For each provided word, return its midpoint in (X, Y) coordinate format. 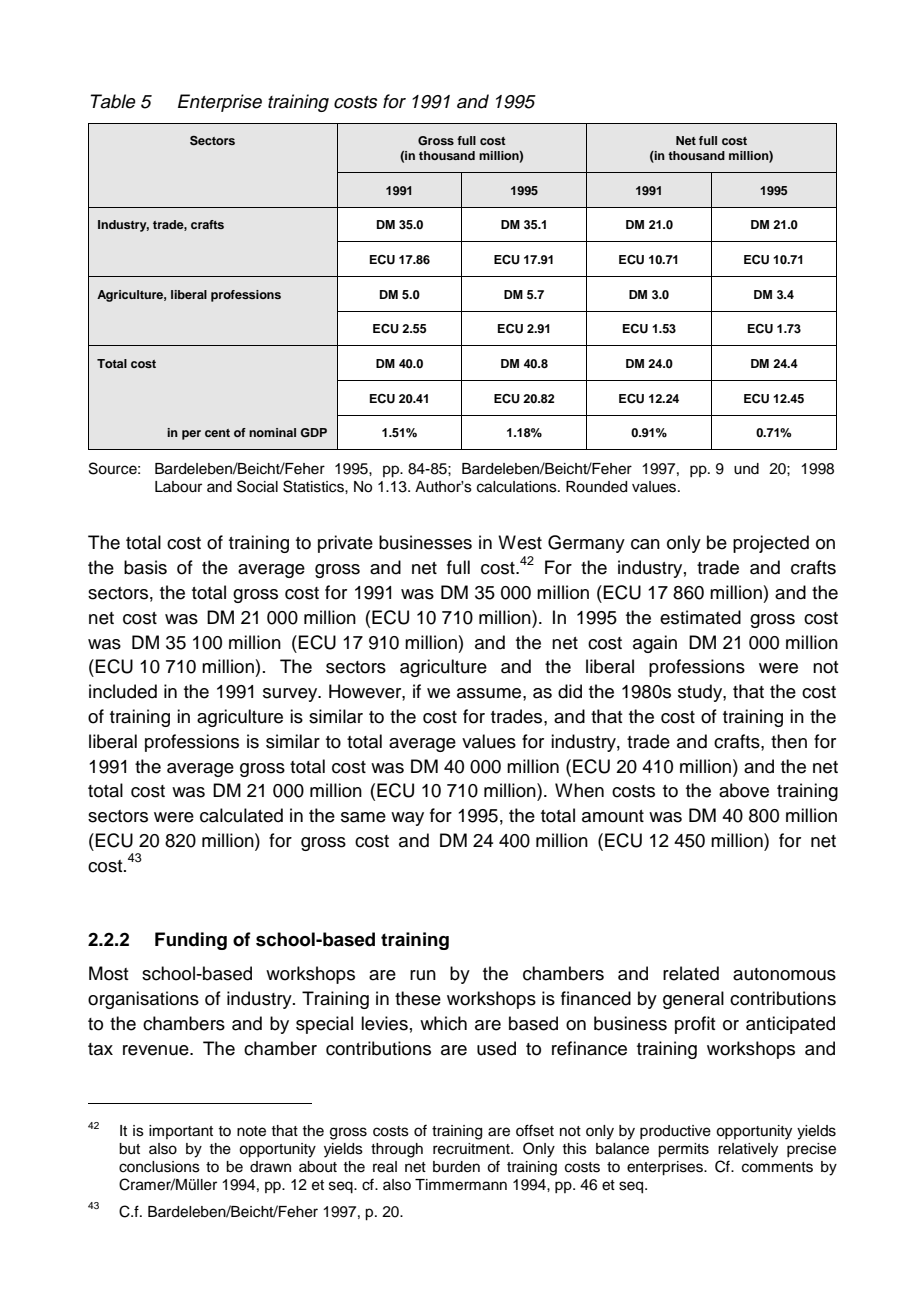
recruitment (472, 1149)
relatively (748, 1150)
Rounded (596, 487)
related (691, 973)
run (423, 975)
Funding (191, 941)
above (744, 790)
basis (145, 567)
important (181, 1132)
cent (217, 433)
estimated (700, 617)
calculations (518, 487)
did (570, 691)
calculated (241, 815)
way (407, 819)
